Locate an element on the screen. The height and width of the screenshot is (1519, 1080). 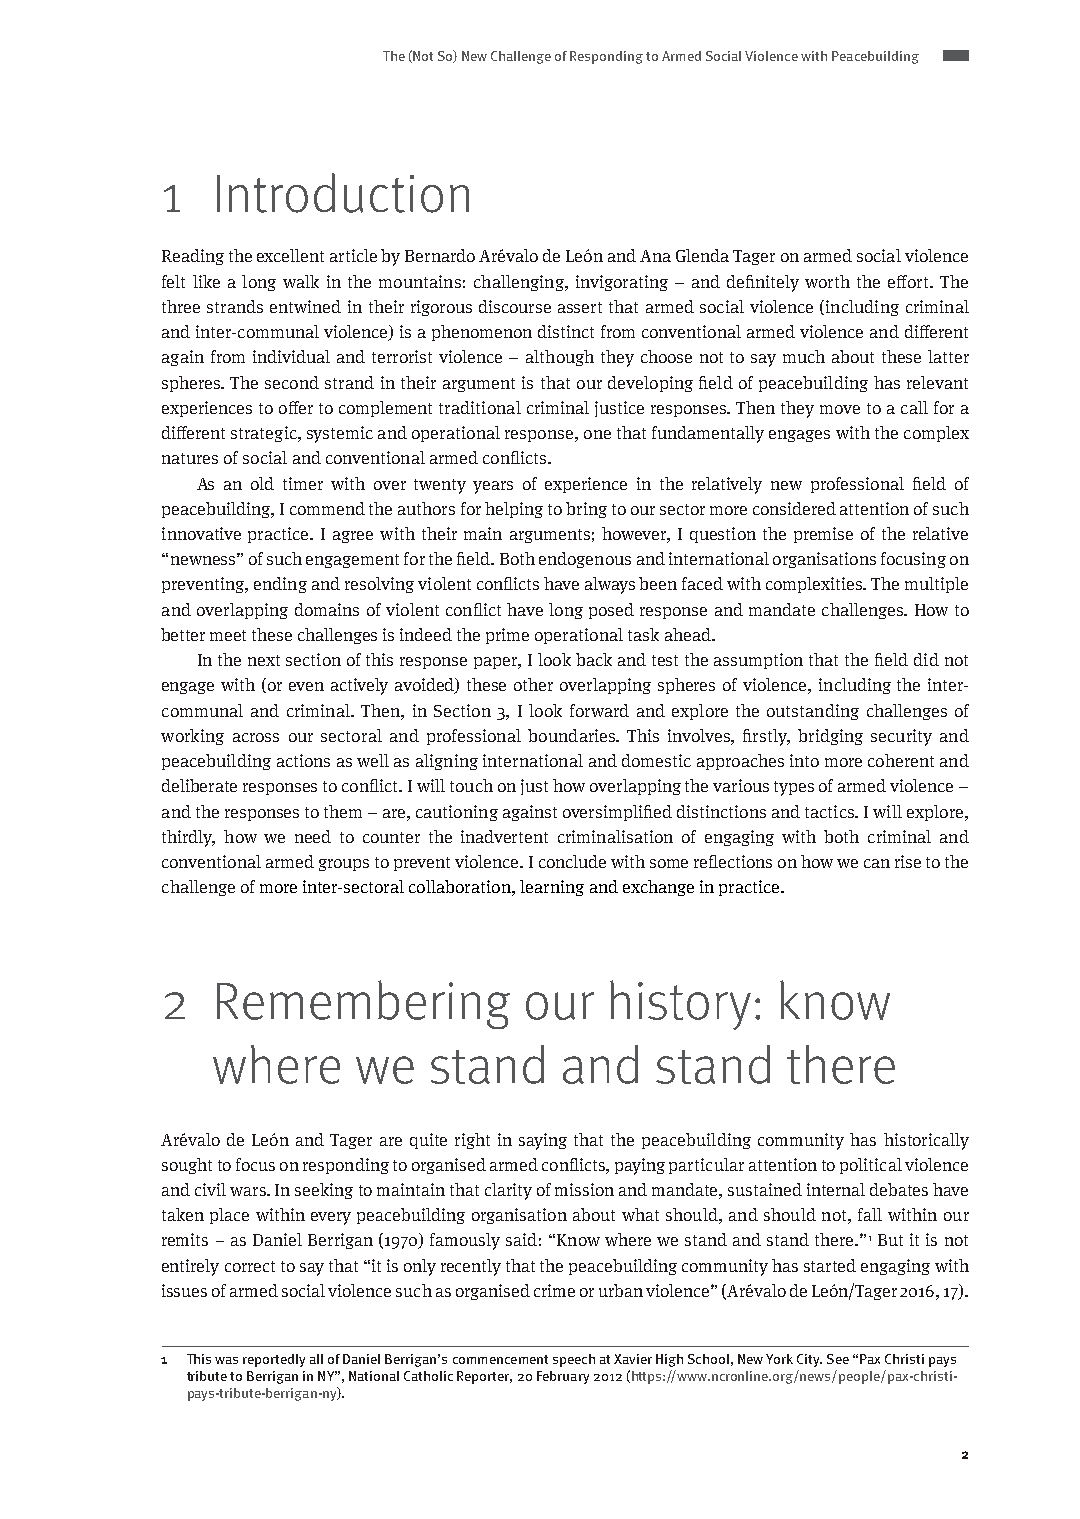
boundaries is located at coordinates (572, 735).
